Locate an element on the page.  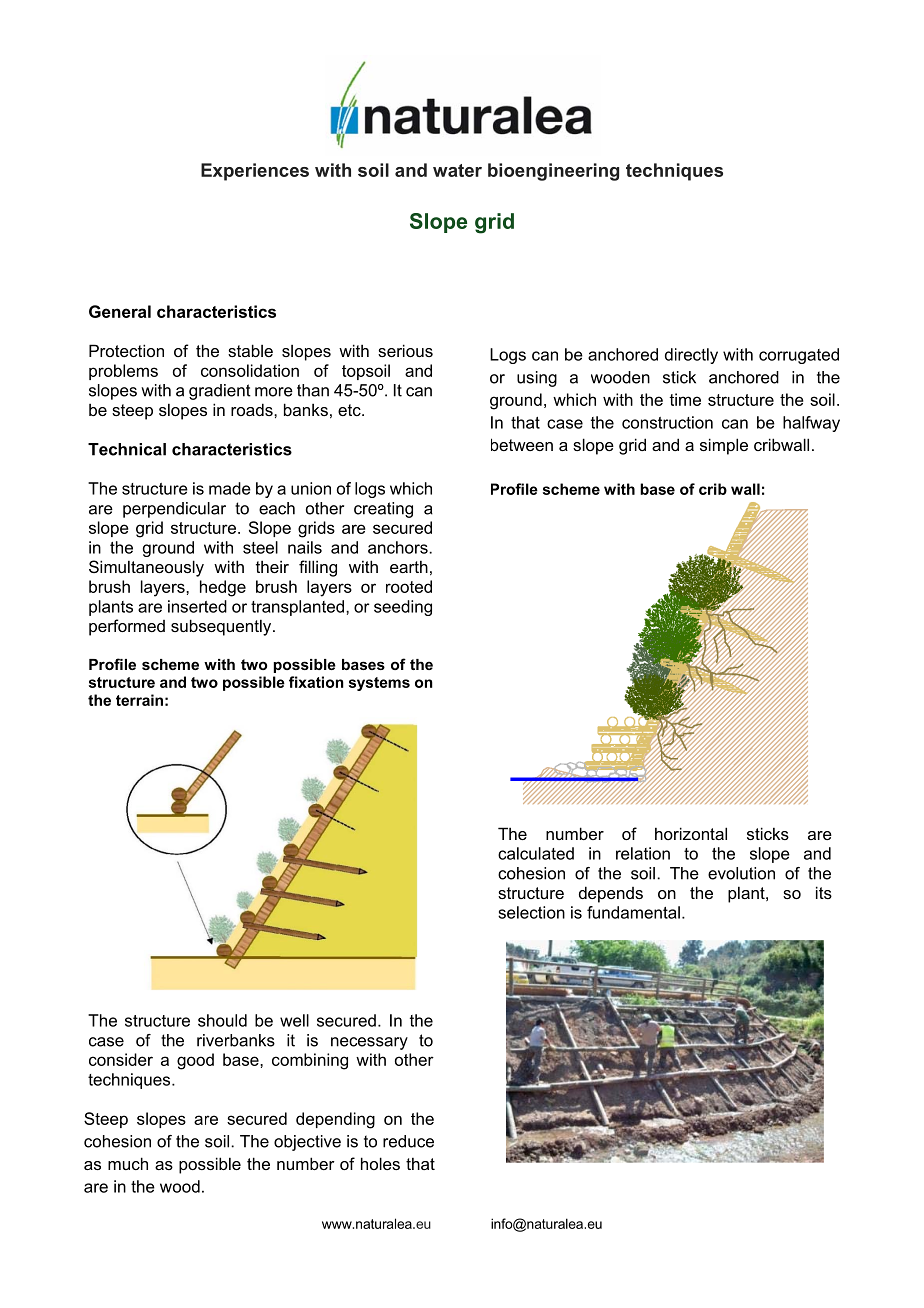
reduce is located at coordinates (408, 1141).
